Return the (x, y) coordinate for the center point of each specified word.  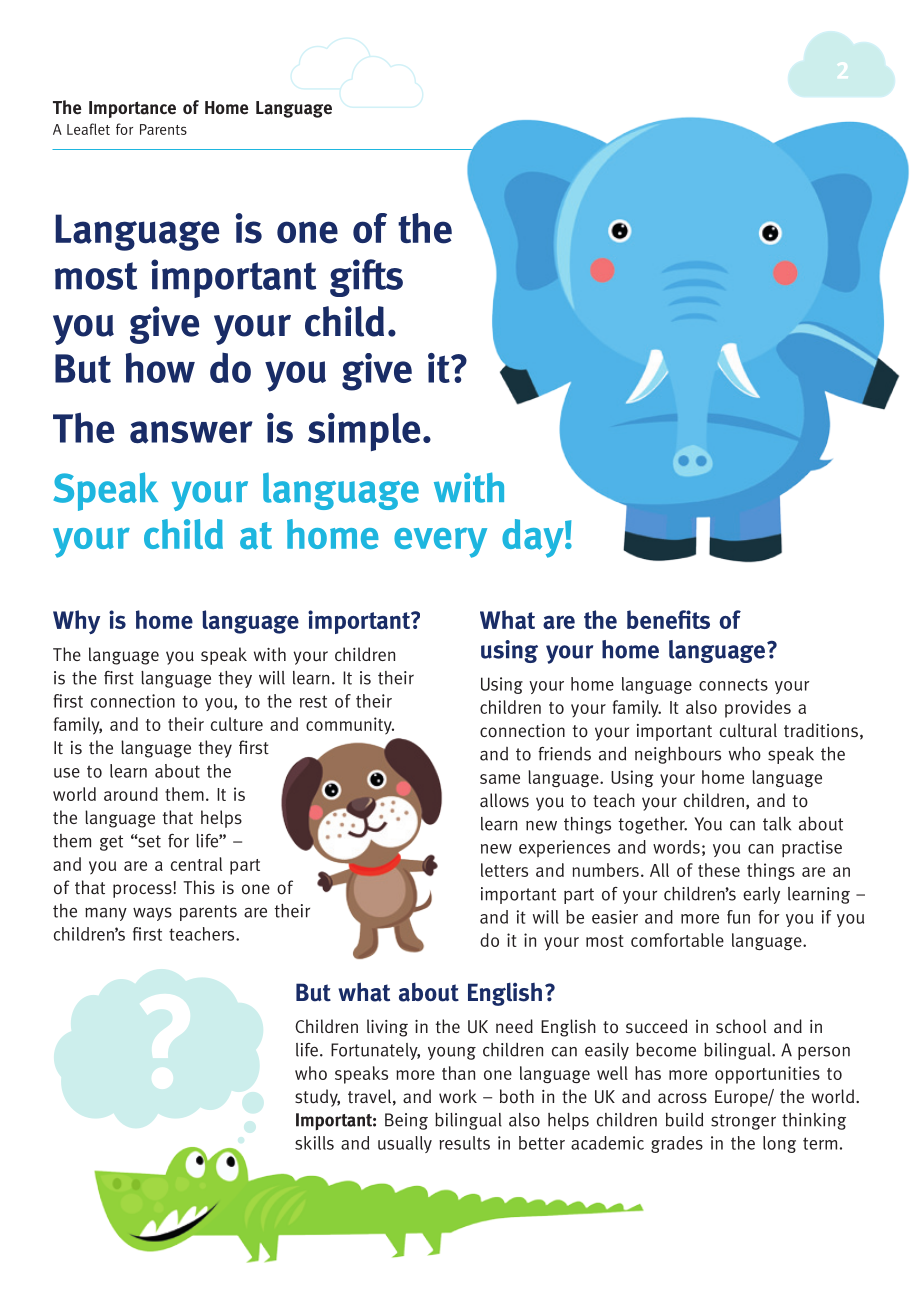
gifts (366, 278)
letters (504, 870)
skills (314, 1143)
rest (313, 701)
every (440, 543)
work (458, 1096)
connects (733, 684)
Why (76, 622)
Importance (132, 109)
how (160, 367)
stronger (743, 1122)
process (143, 891)
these (719, 870)
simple (364, 432)
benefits (668, 619)
